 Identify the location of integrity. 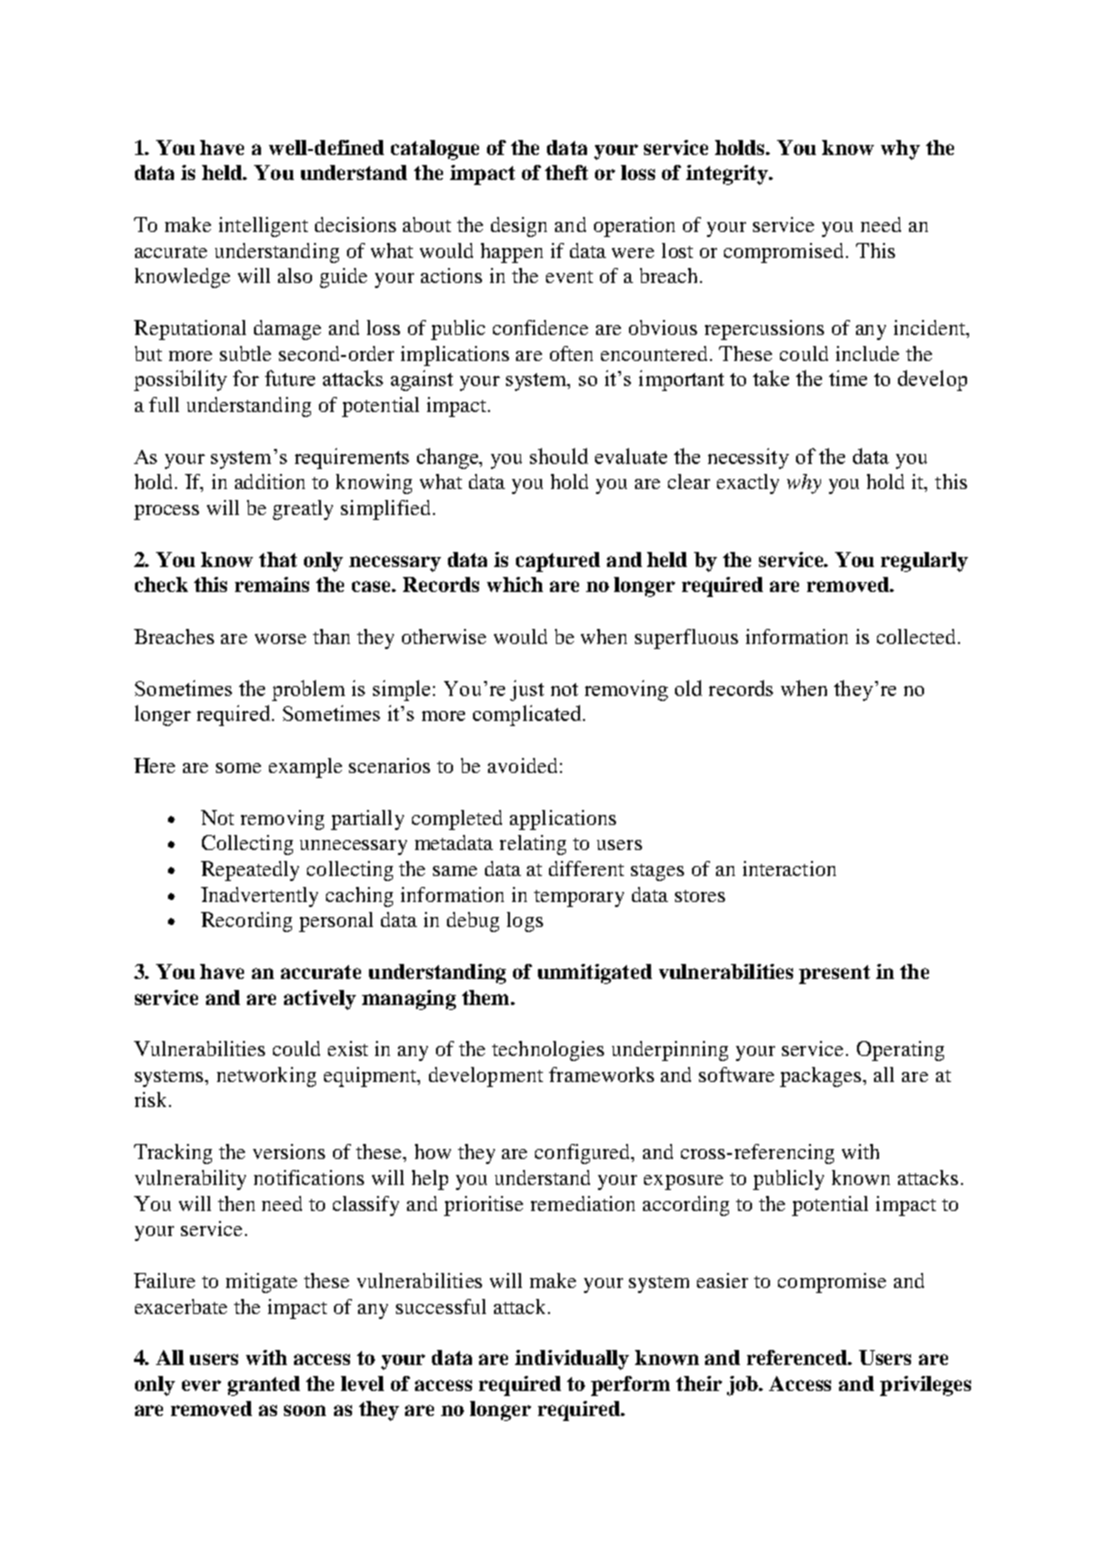
(728, 175).
